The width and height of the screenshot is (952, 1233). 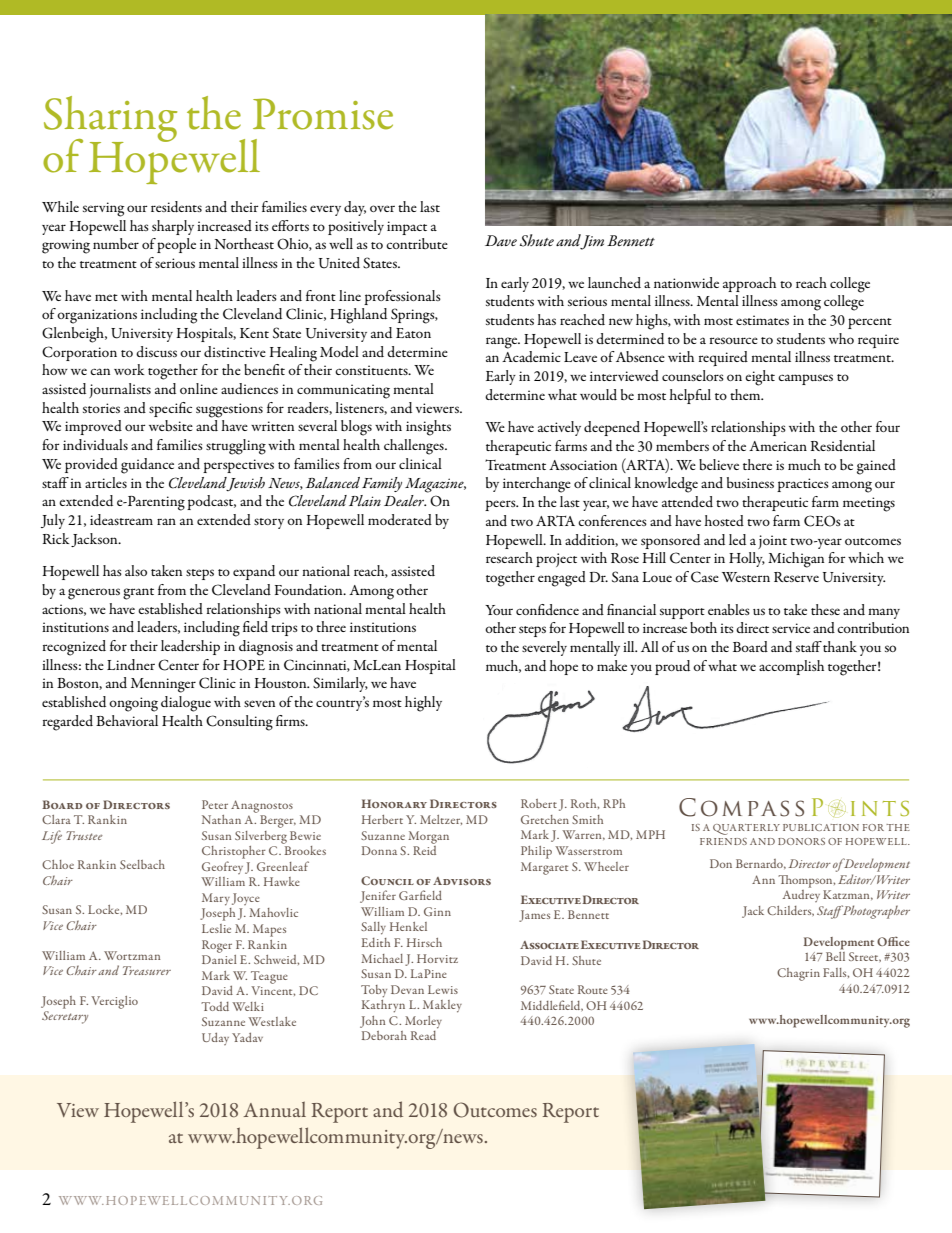 I want to click on Sharing, so click(x=110, y=120).
